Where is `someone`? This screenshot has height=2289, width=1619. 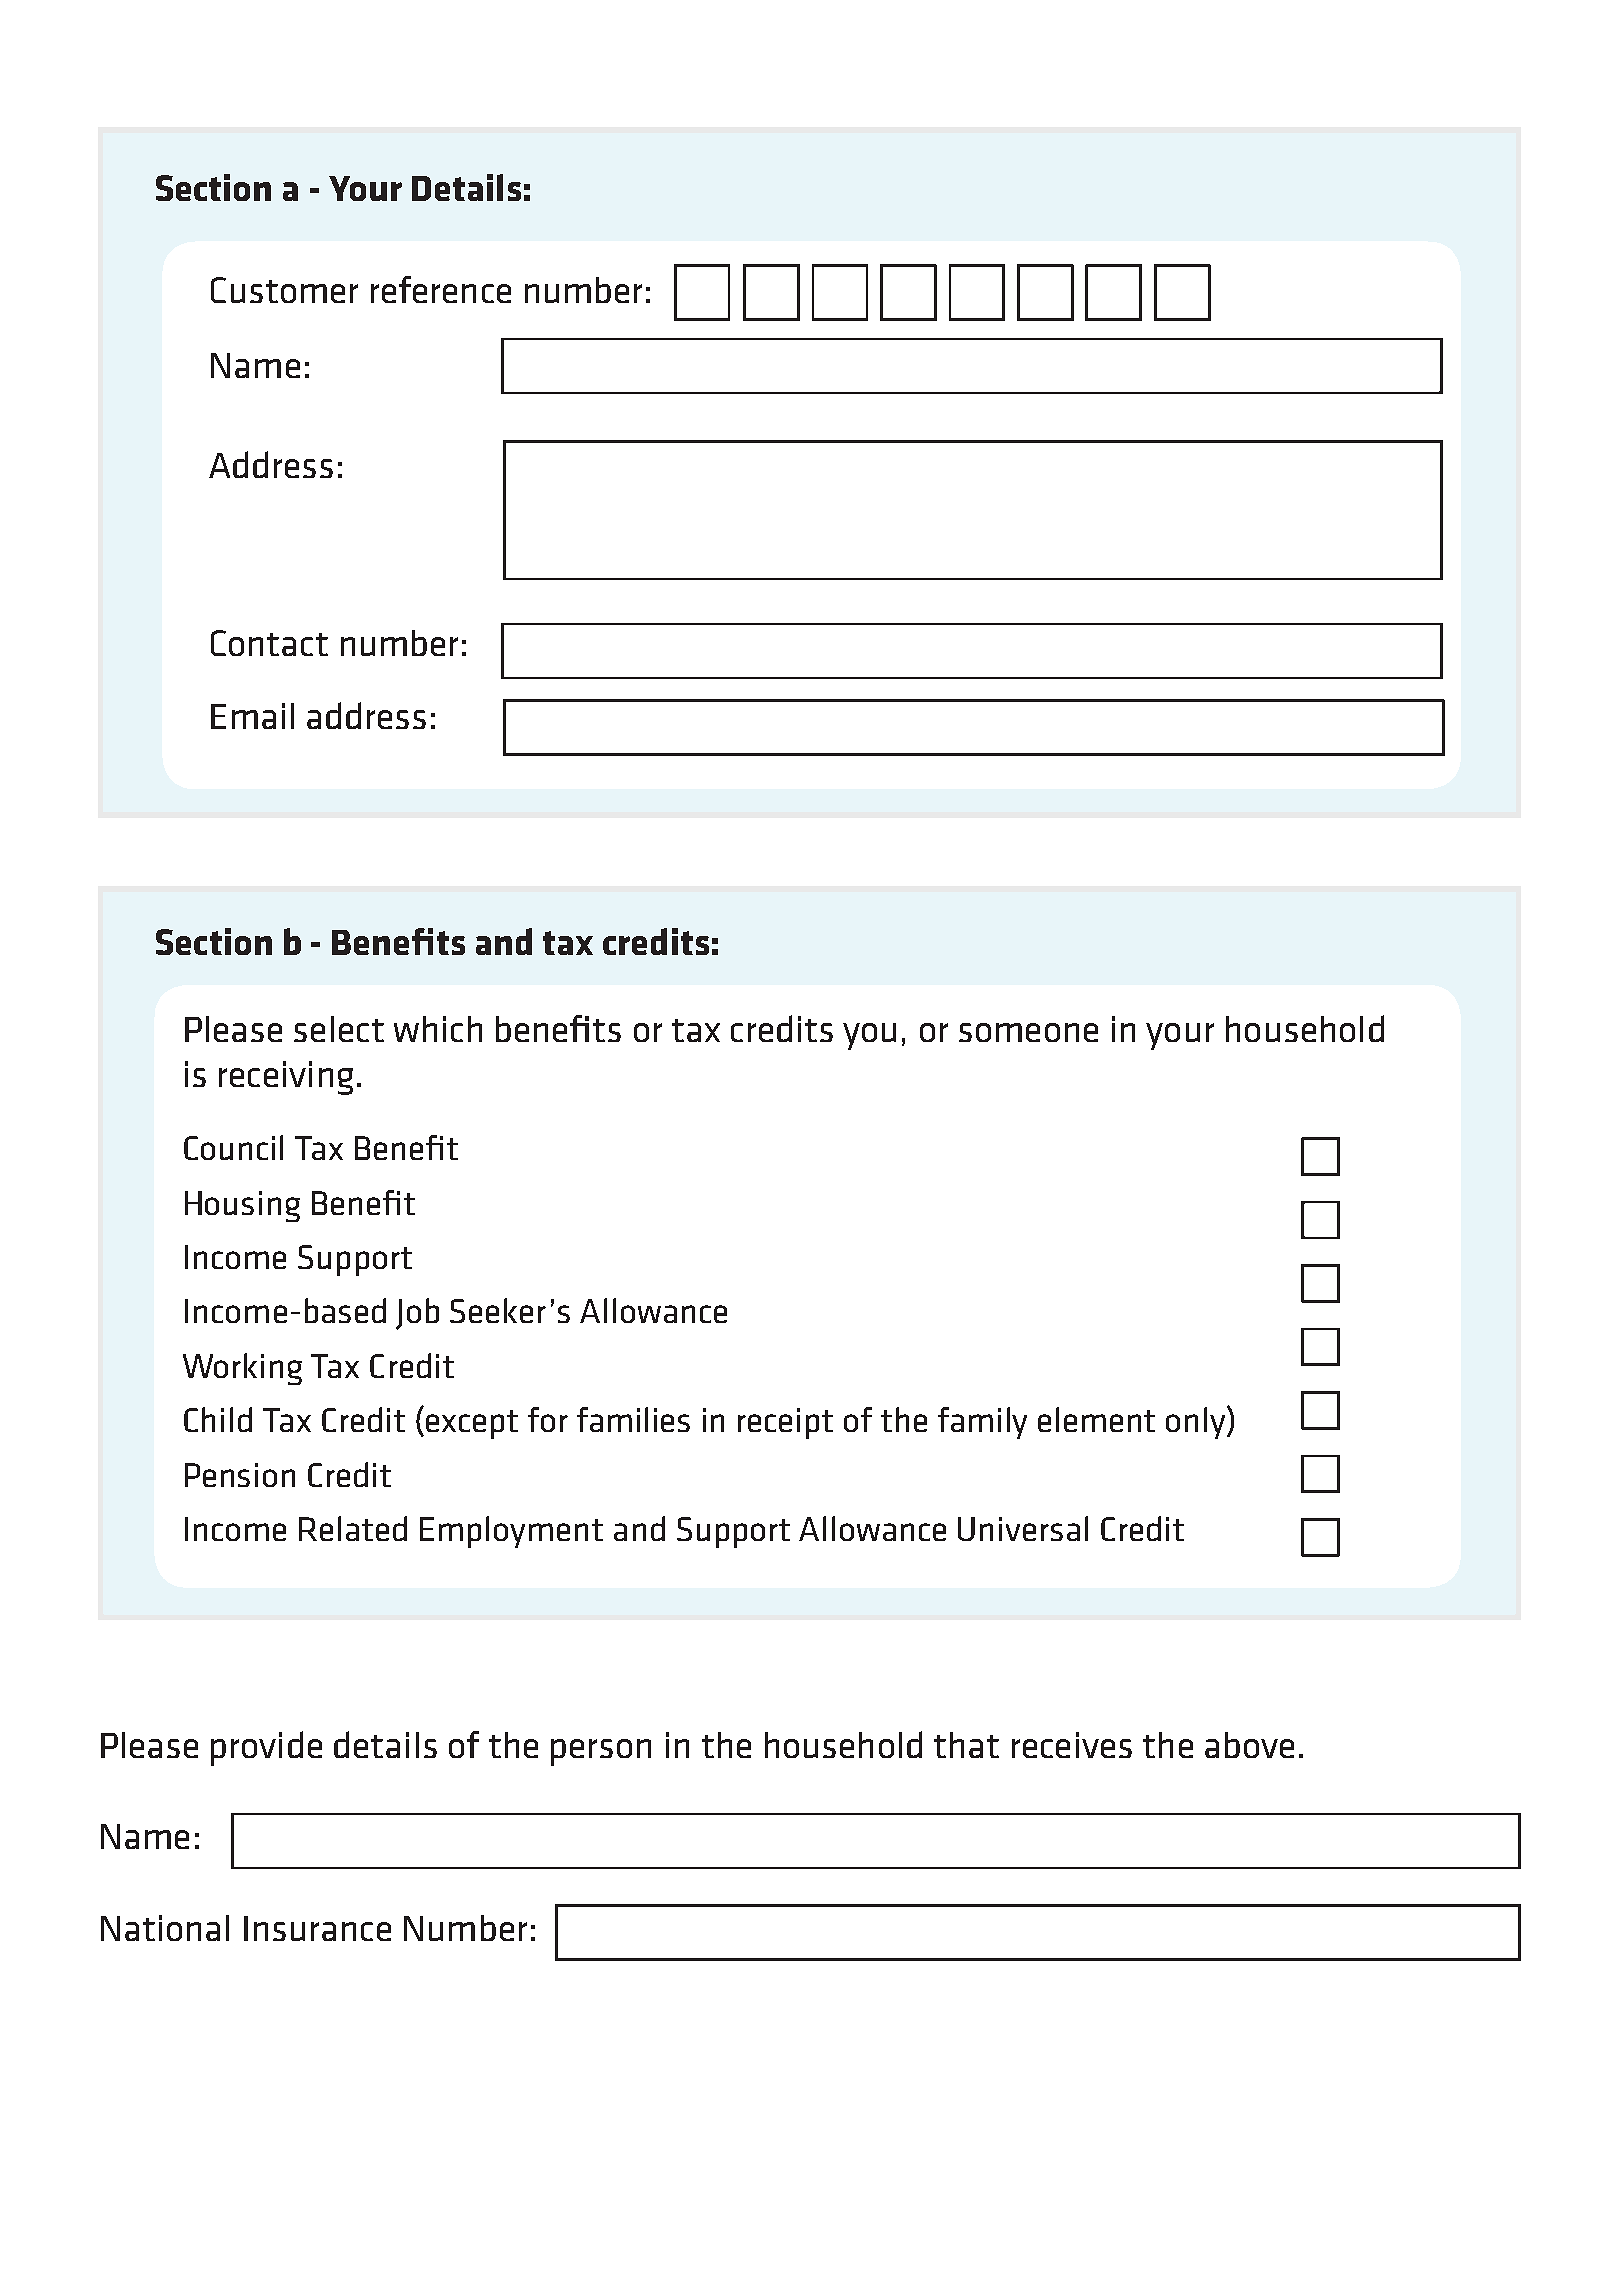 someone is located at coordinates (1028, 1032).
